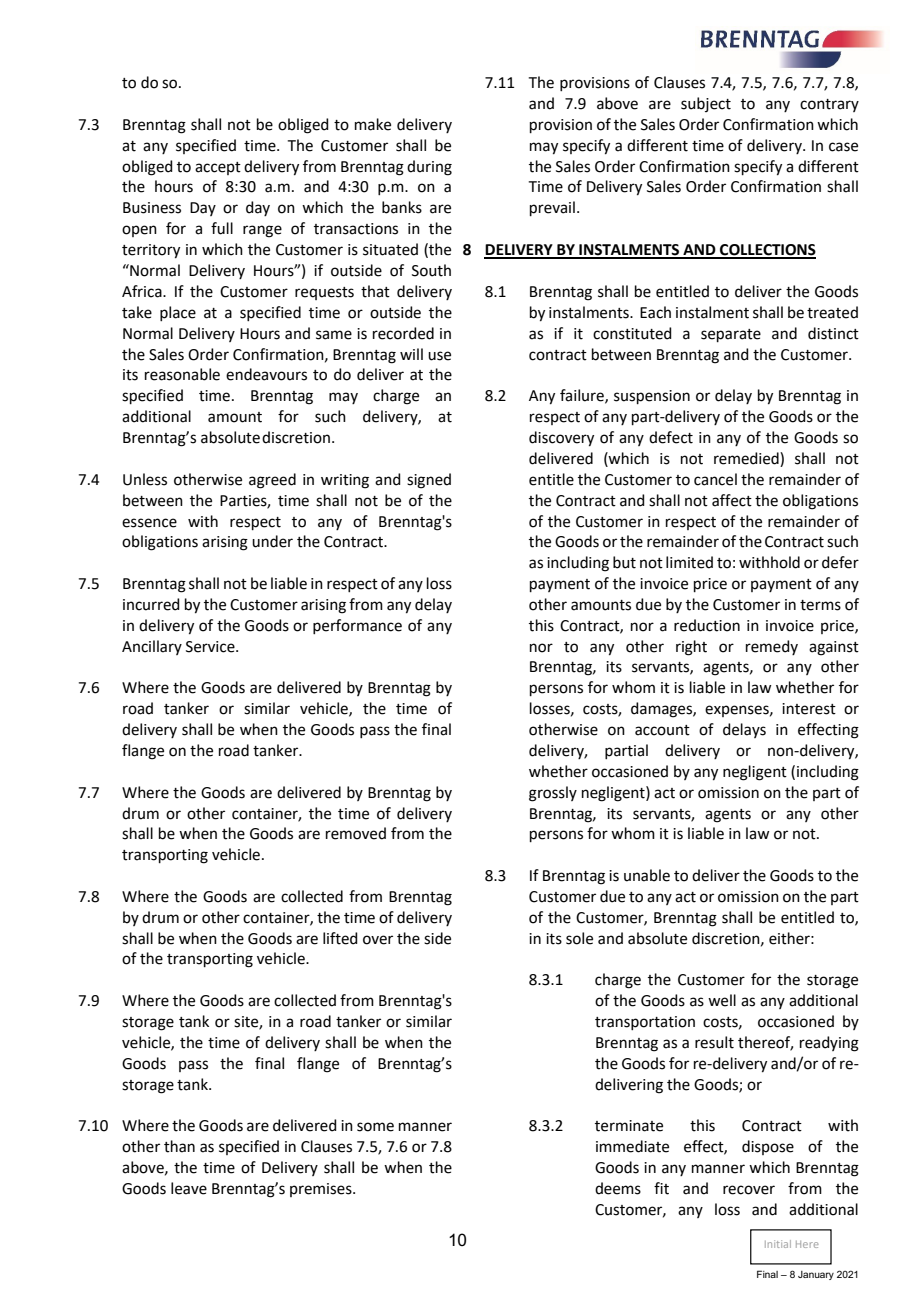  Describe the element at coordinates (429, 168) in the page. I see `during` at that location.
